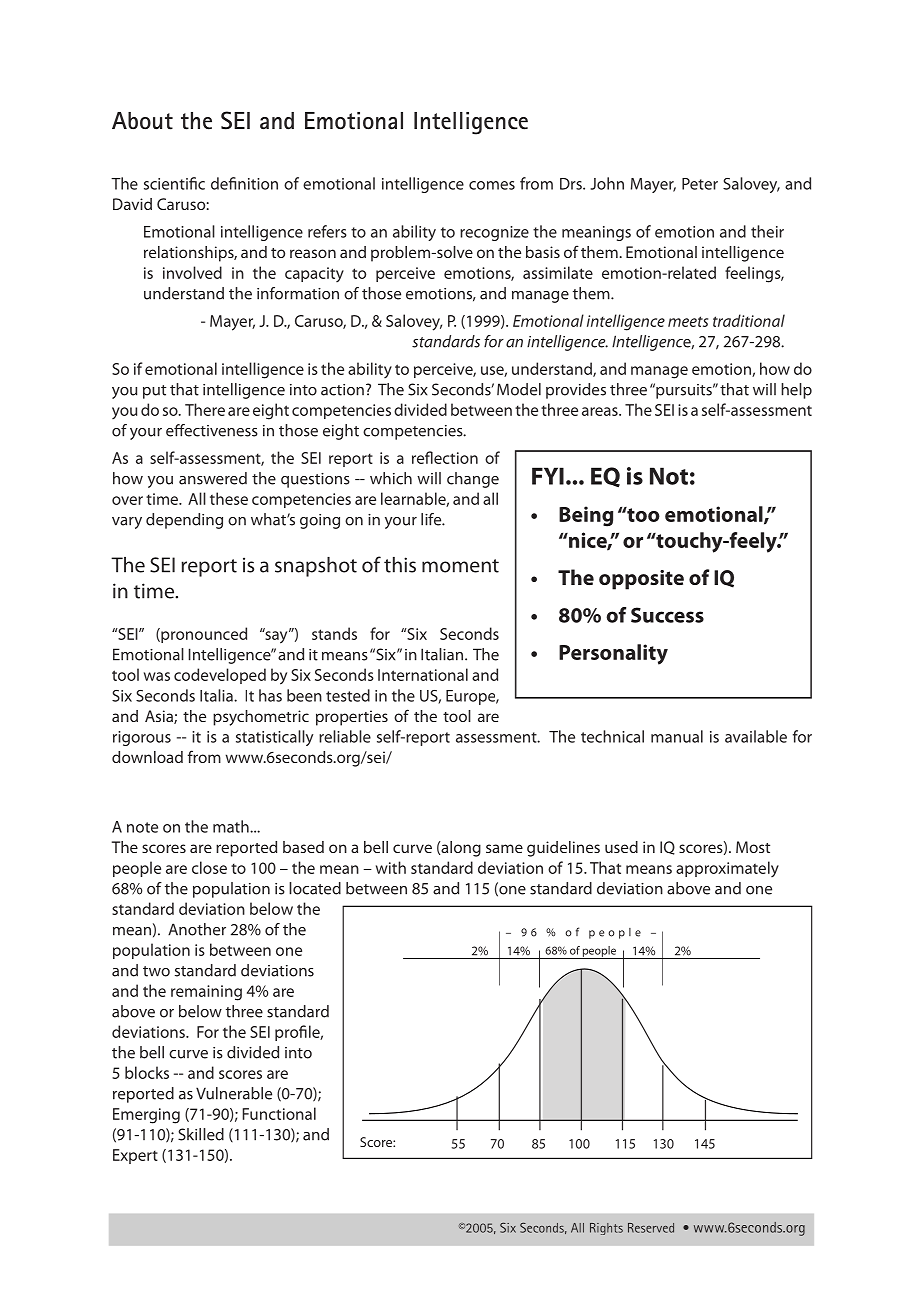 The image size is (924, 1308). Describe the element at coordinates (201, 1134) in the document. I see `Skilled` at that location.
